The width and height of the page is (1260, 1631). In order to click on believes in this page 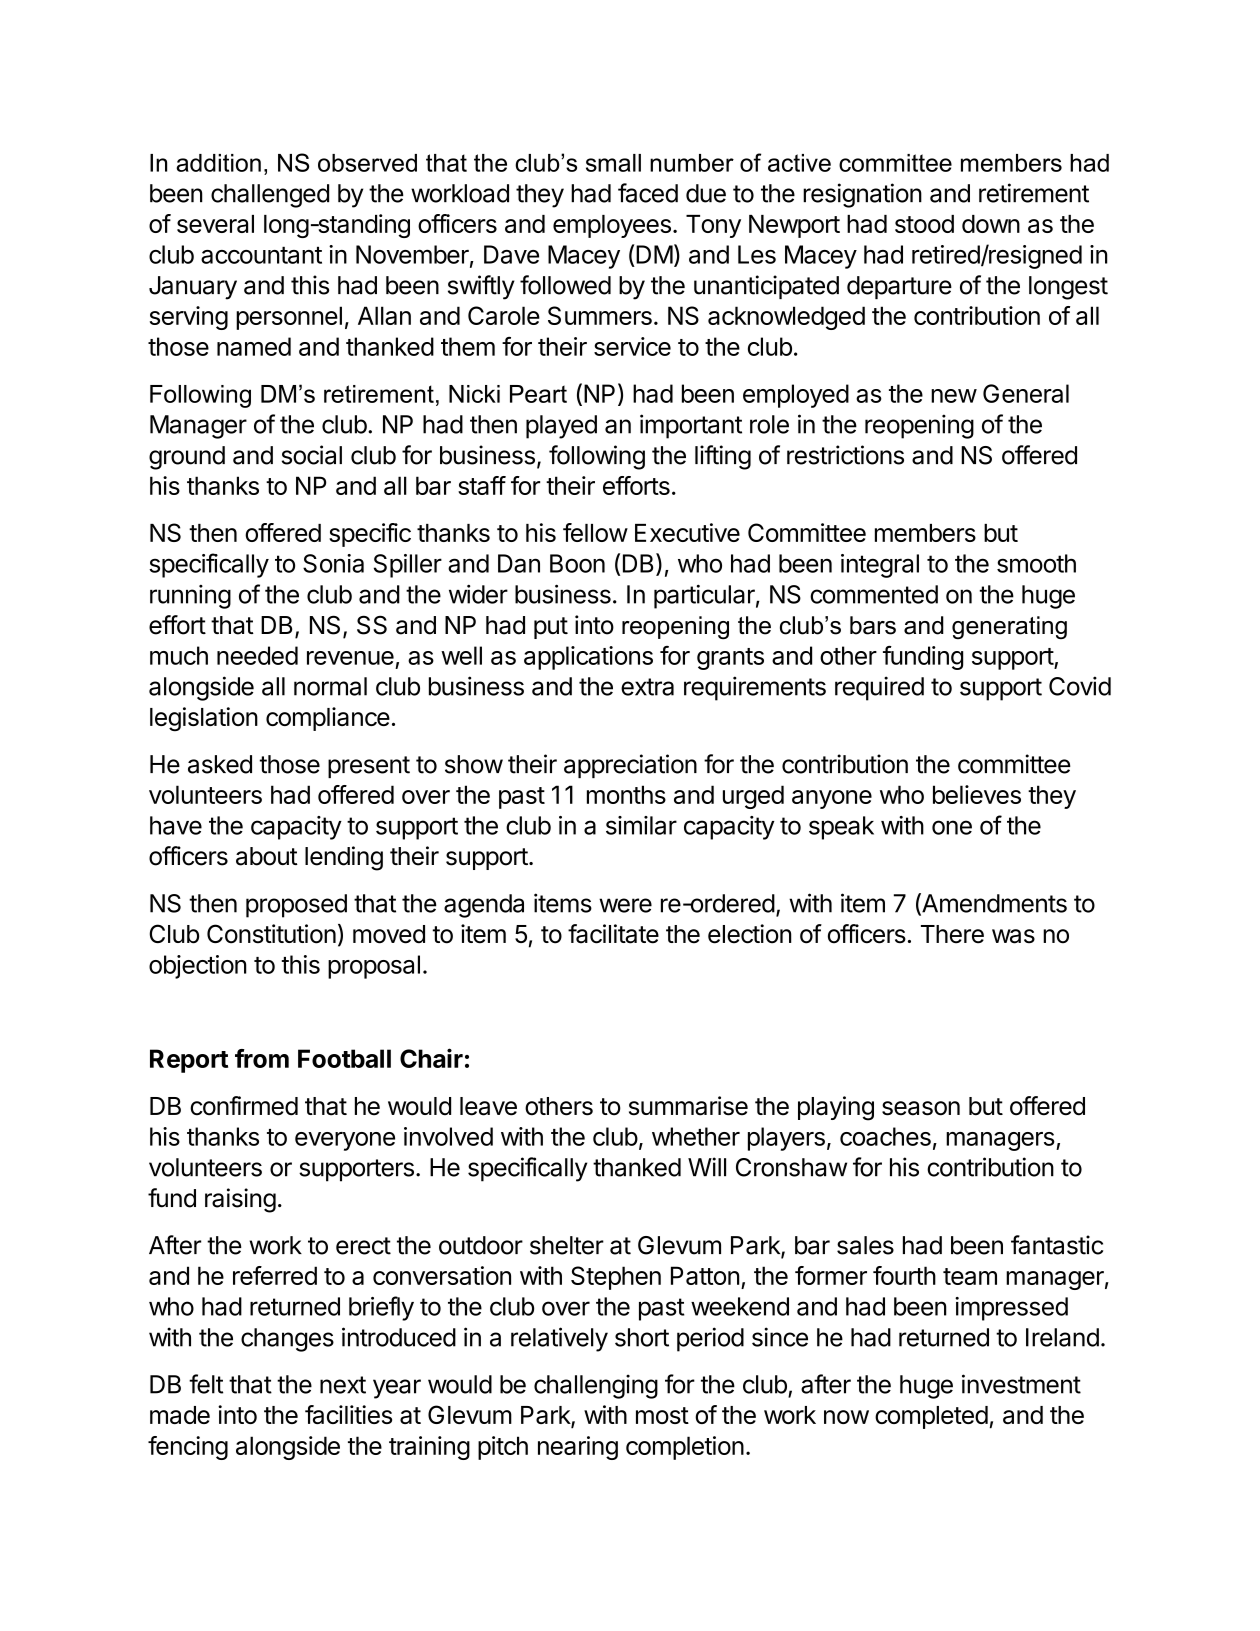, I will do `click(977, 794)`.
